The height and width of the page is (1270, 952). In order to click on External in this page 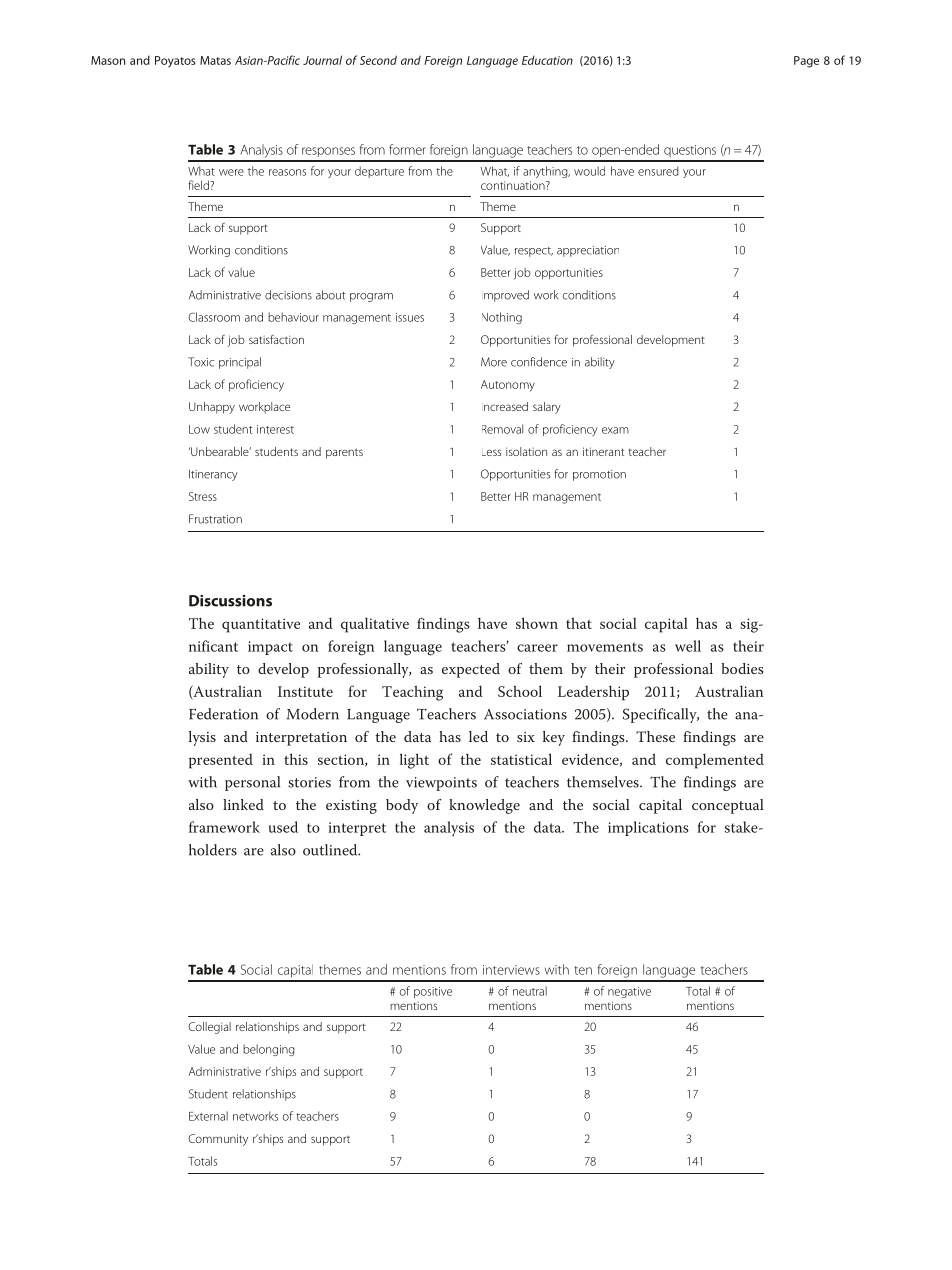, I will do `click(208, 1116)`.
